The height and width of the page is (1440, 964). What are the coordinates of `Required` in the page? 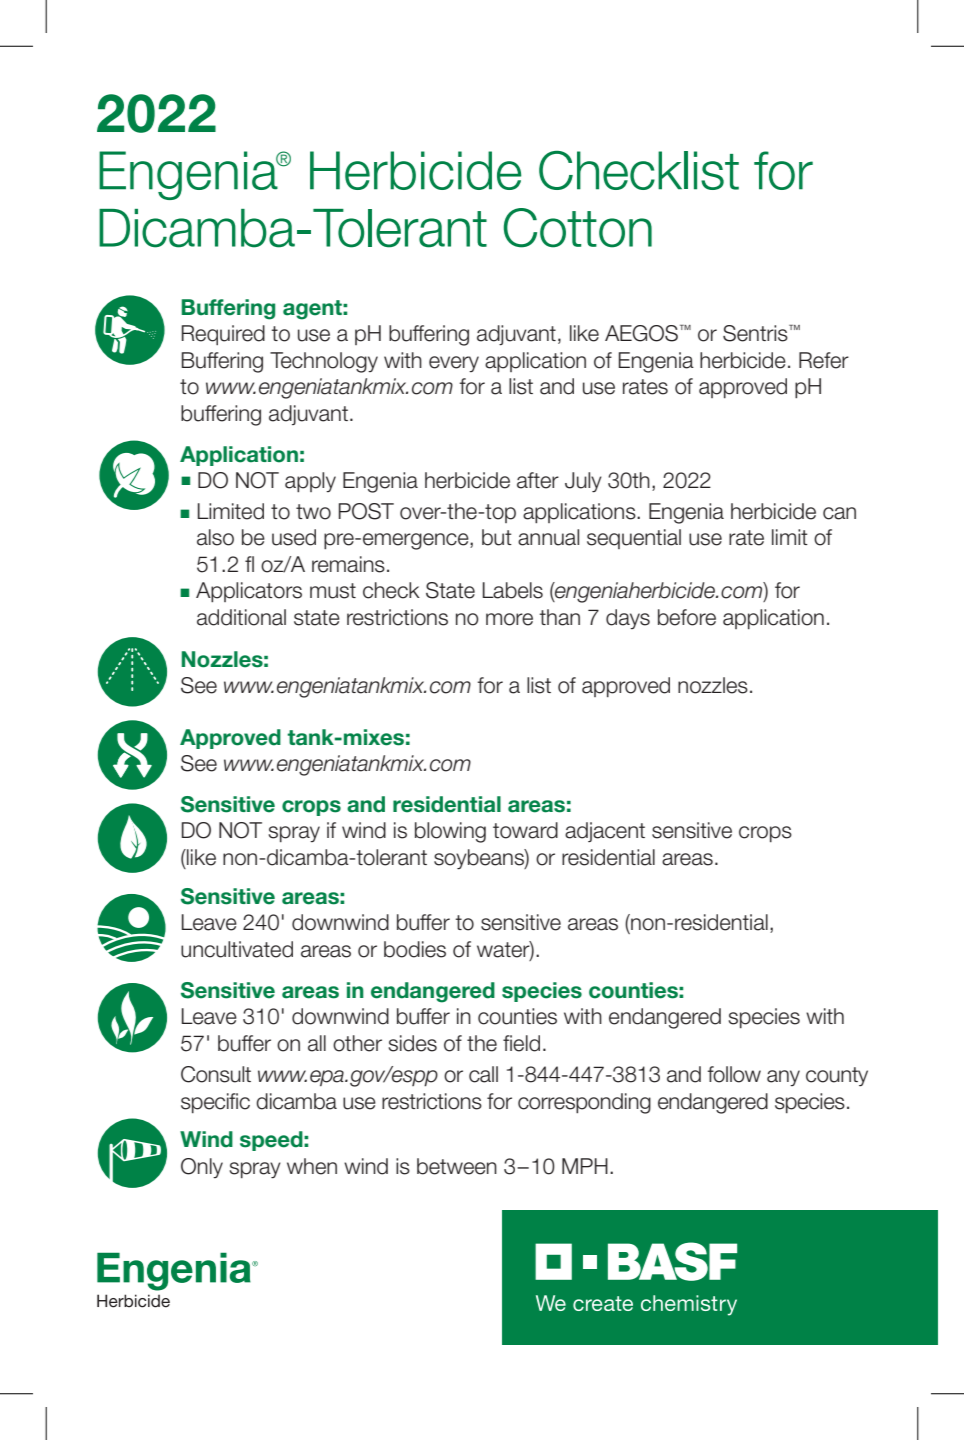 It's located at (223, 335).
